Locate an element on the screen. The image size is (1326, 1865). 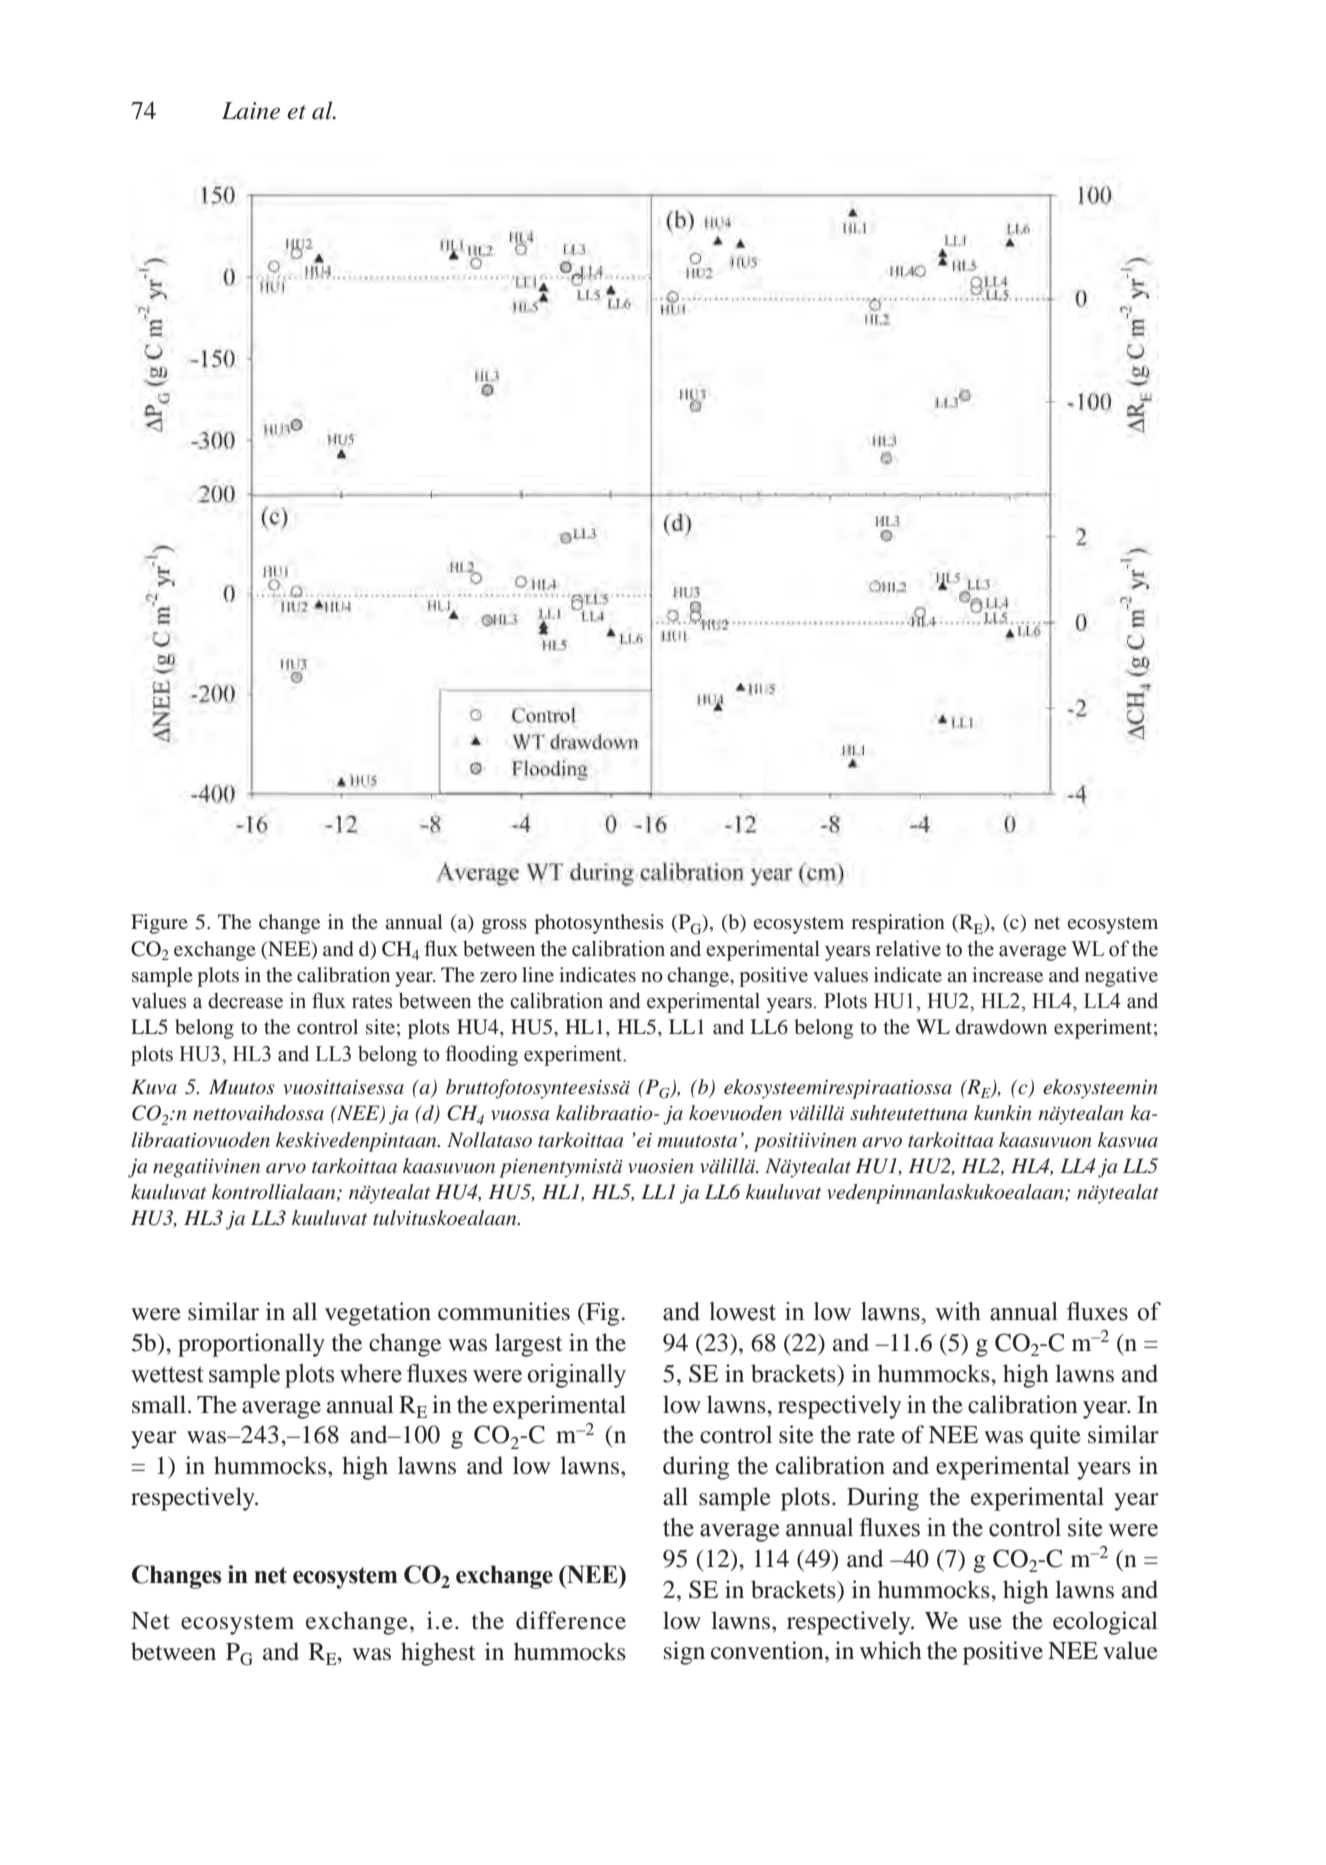
small is located at coordinates (160, 1404).
